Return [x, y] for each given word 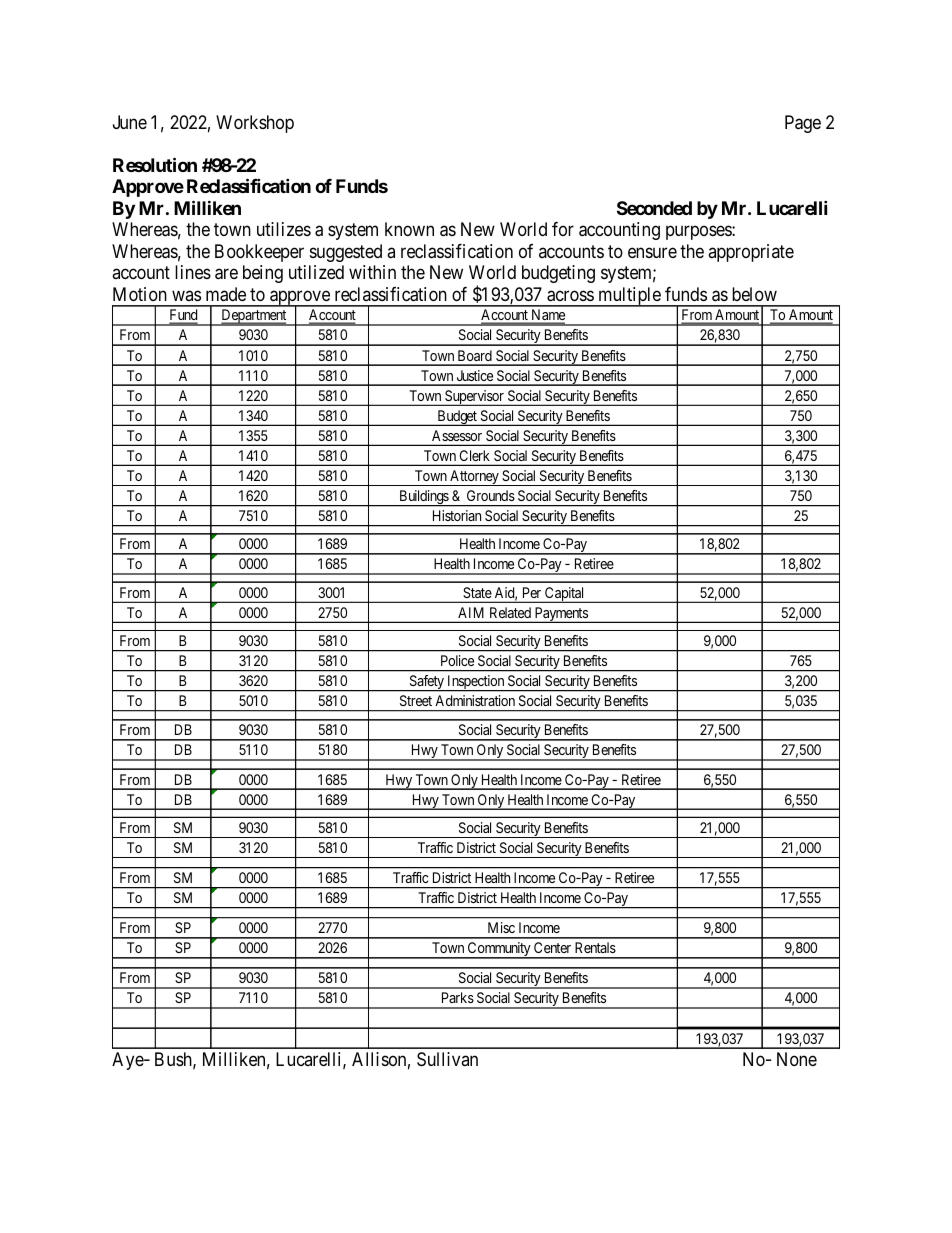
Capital [565, 595]
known [409, 229]
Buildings [423, 498]
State [477, 592]
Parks [458, 997]
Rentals [595, 947]
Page [803, 124]
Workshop [255, 124]
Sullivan [447, 1059]
